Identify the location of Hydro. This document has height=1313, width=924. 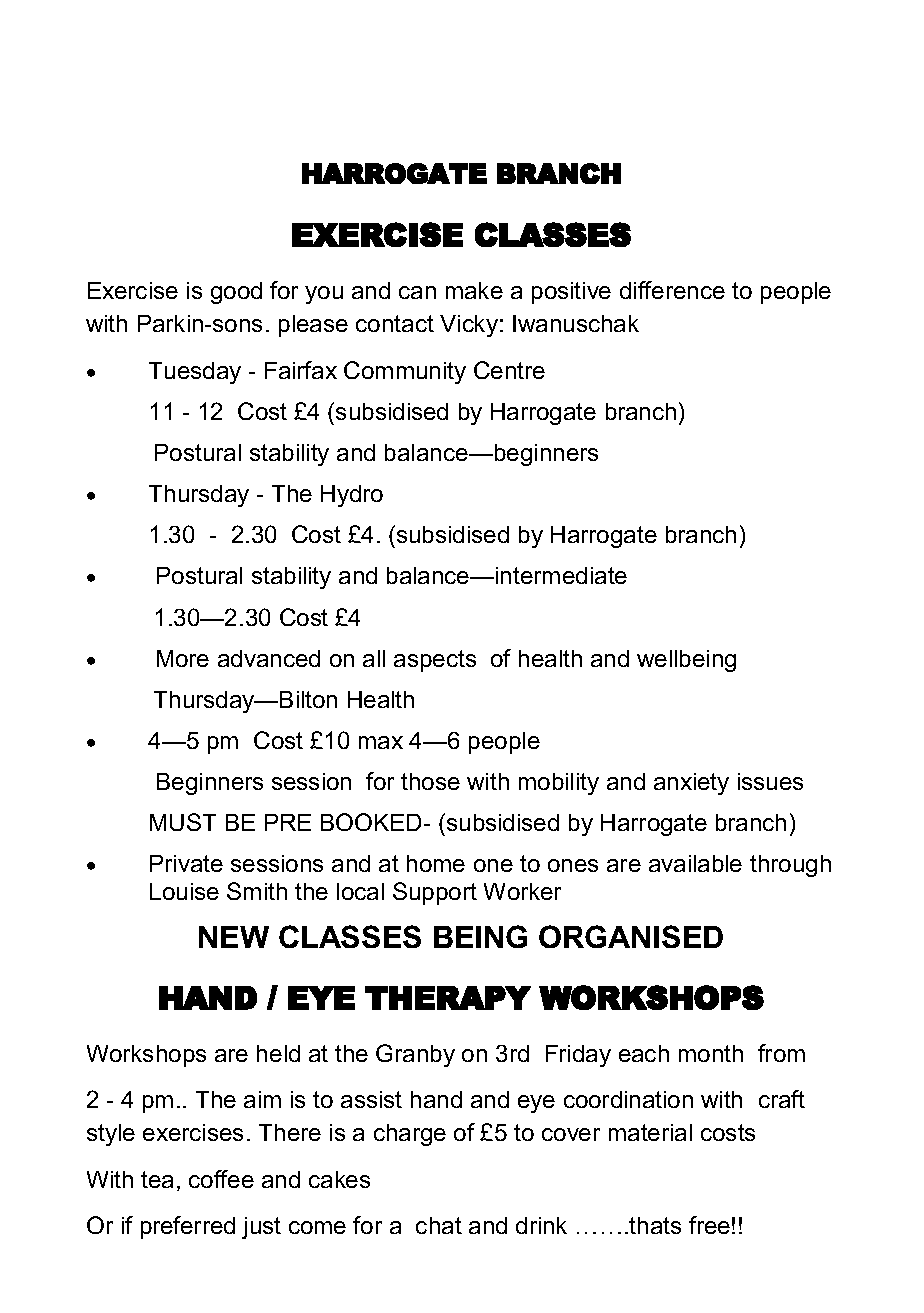
(352, 496).
